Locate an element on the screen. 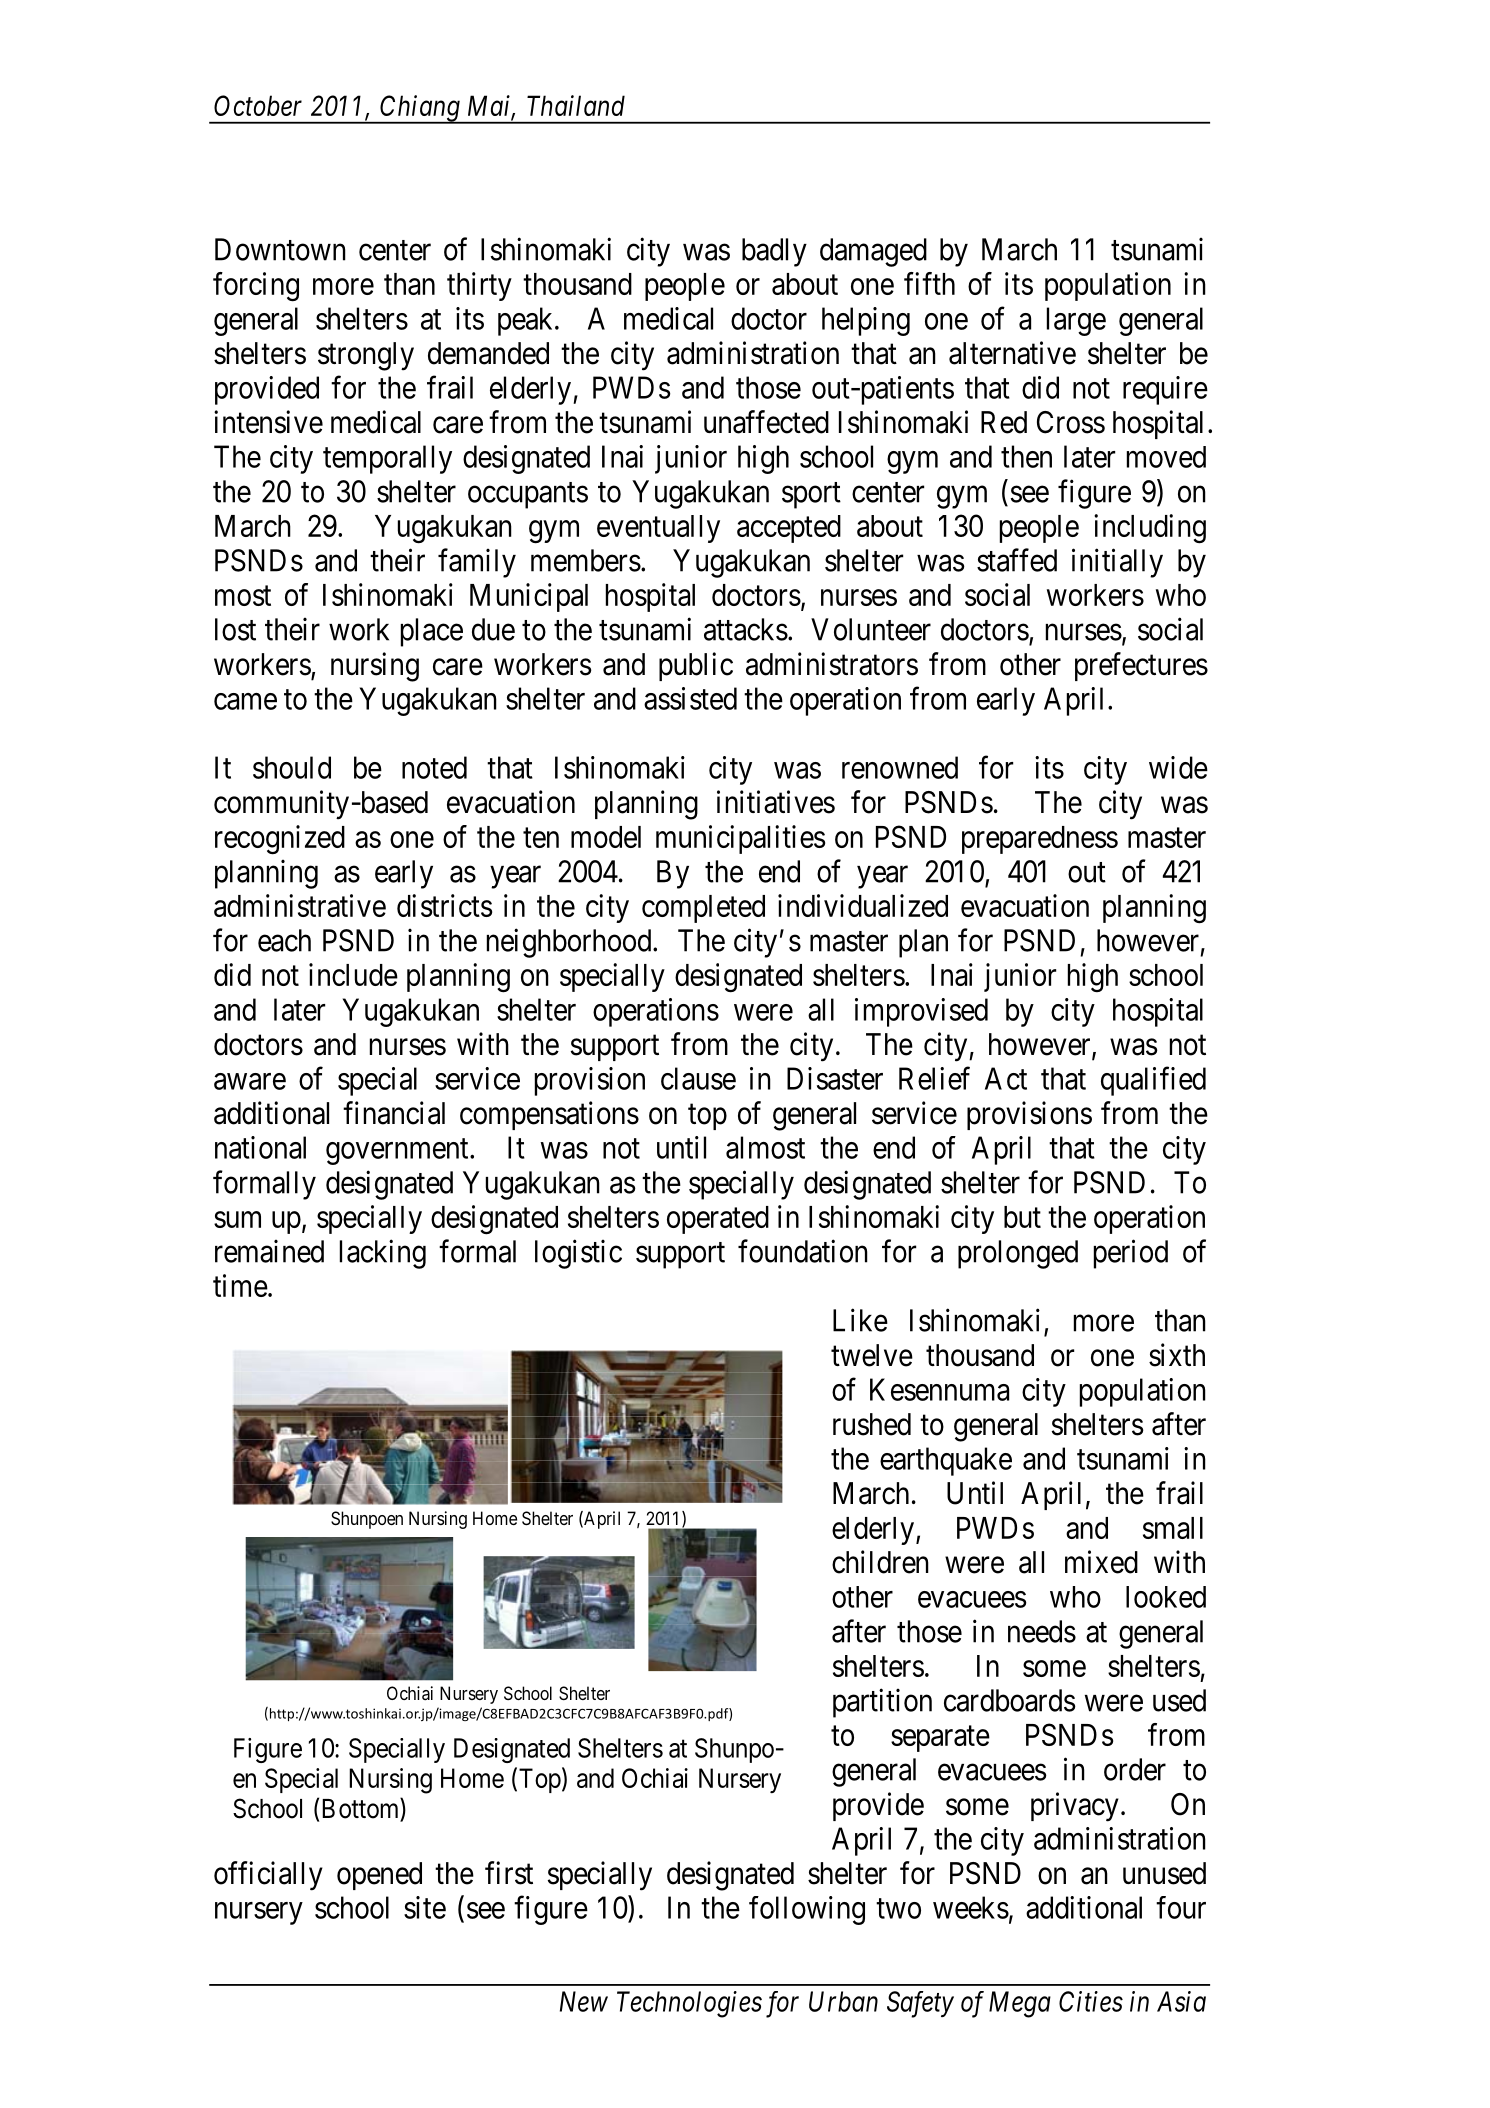  eventually is located at coordinates (658, 529).
